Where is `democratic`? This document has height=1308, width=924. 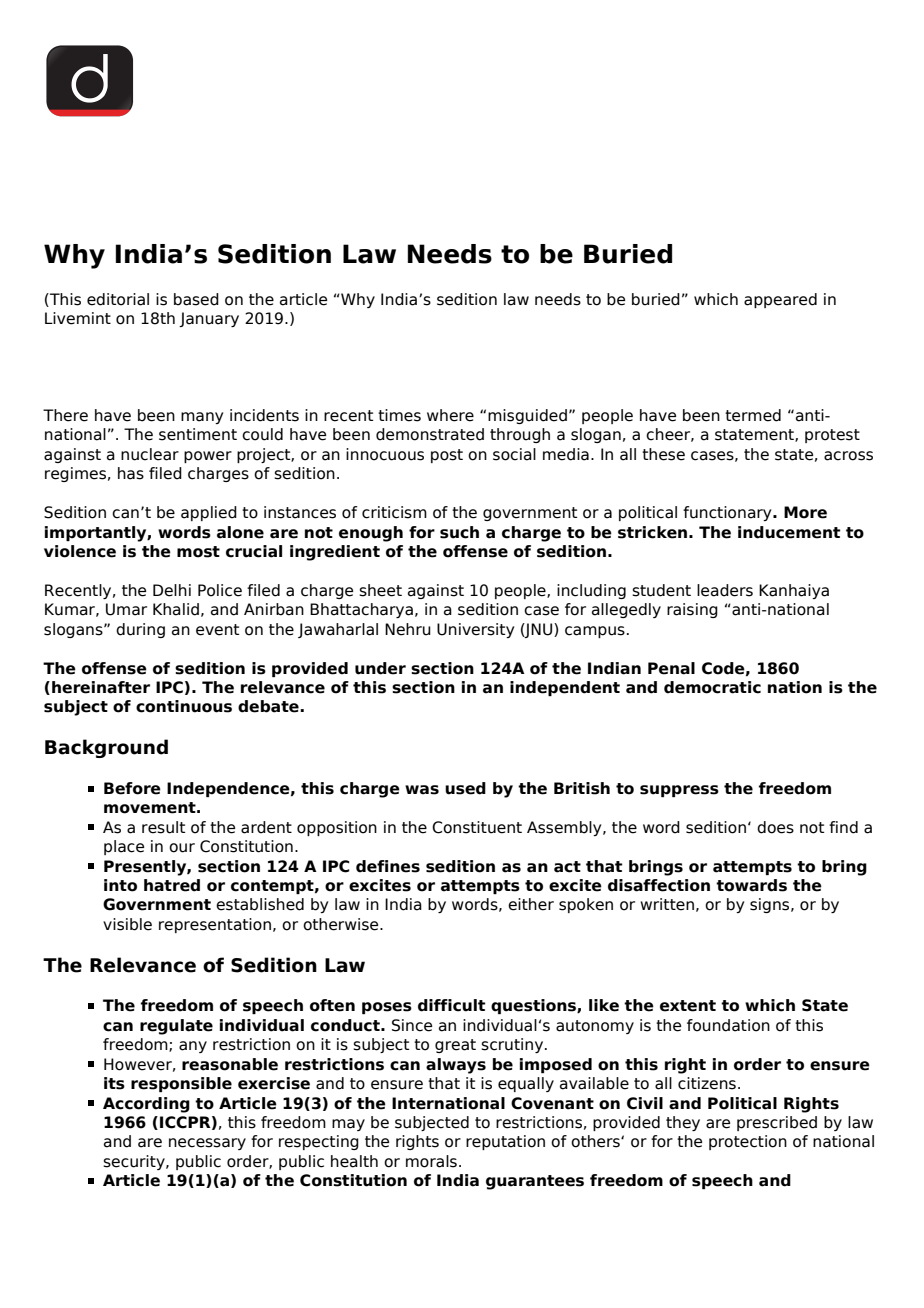
democratic is located at coordinates (712, 687).
